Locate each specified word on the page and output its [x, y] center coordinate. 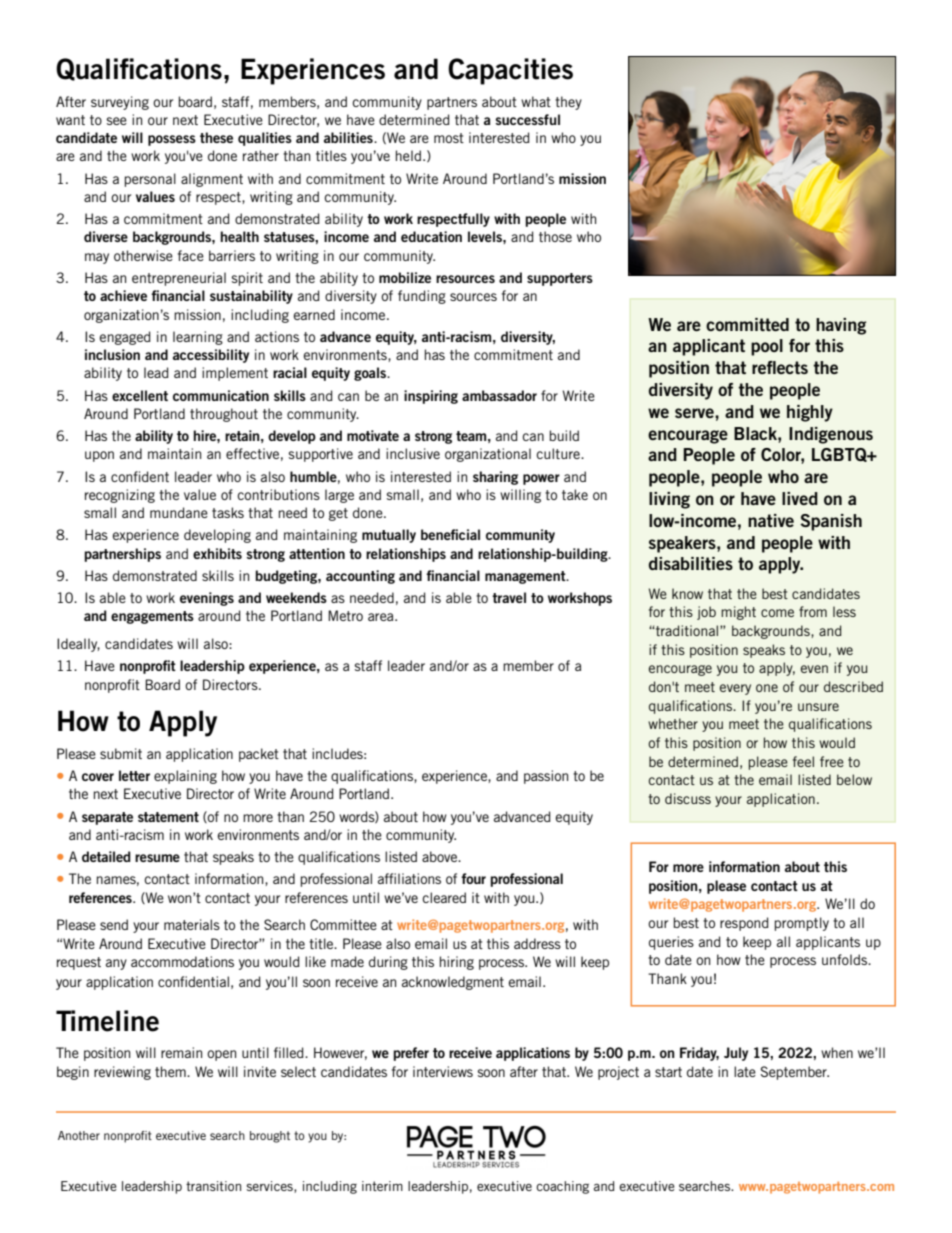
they [568, 103]
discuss [688, 798]
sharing [495, 478]
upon [99, 456]
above [441, 856]
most [449, 138]
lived [800, 498]
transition [213, 1186]
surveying [120, 103]
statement [168, 817]
